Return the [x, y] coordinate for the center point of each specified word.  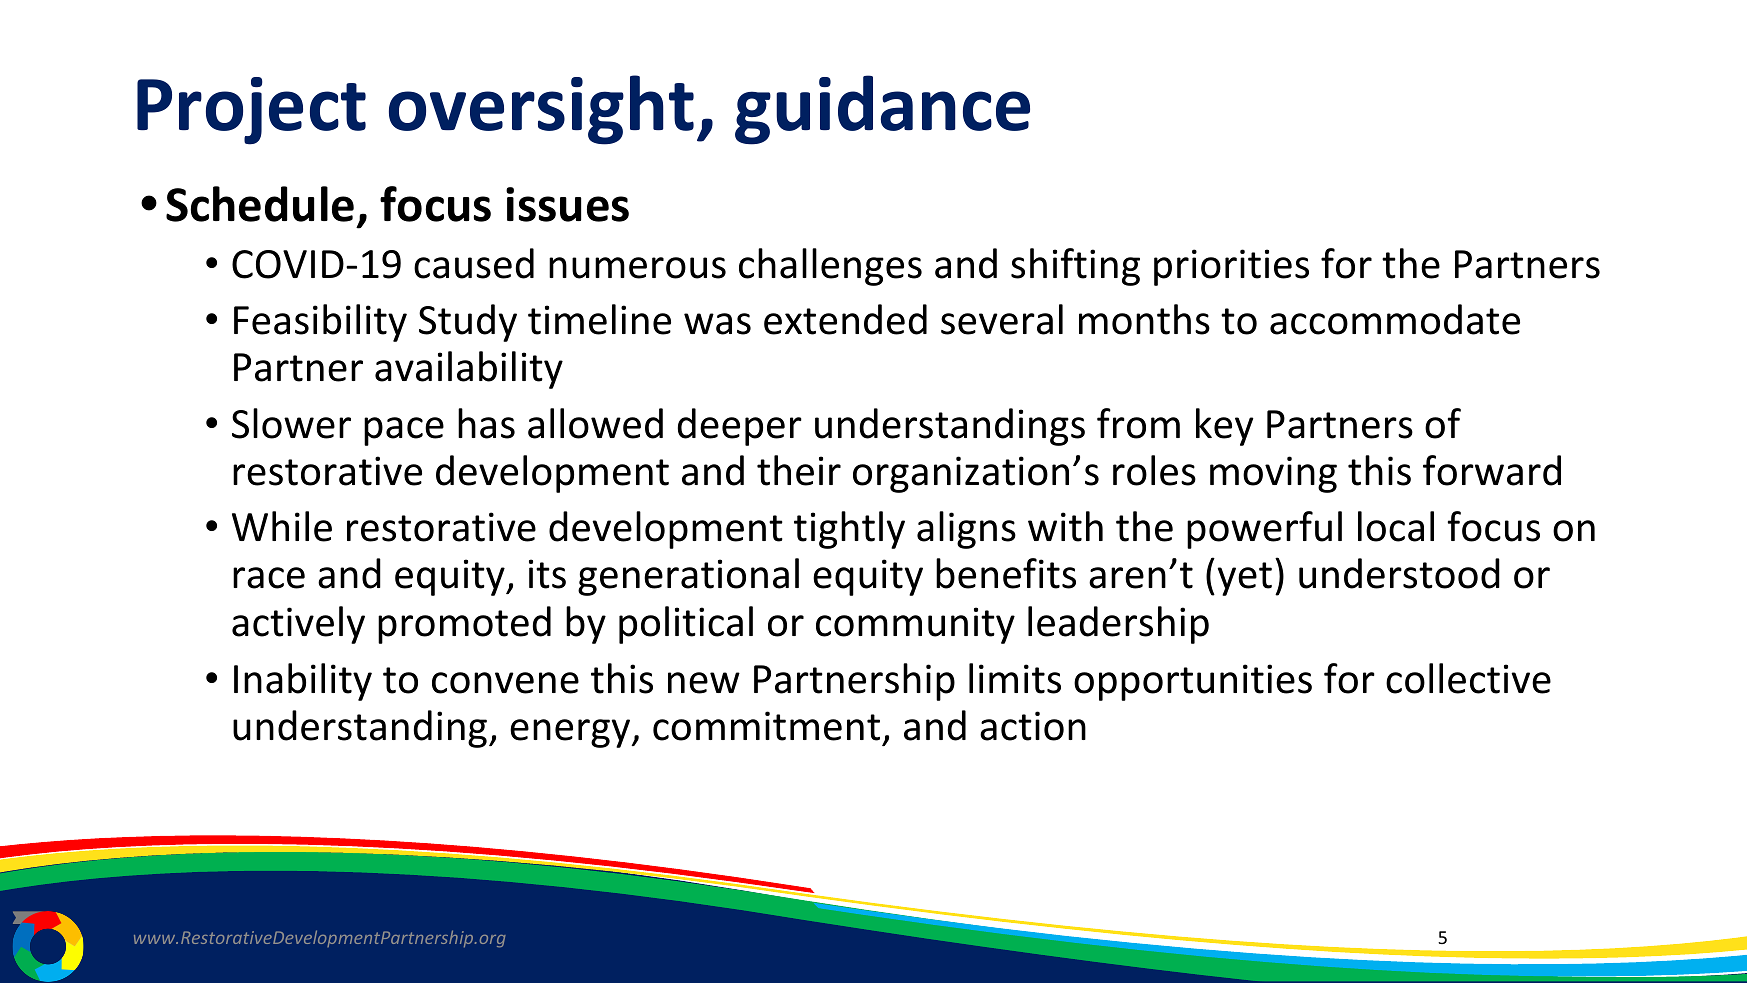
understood [1399, 573]
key [1225, 427]
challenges [830, 267]
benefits [1006, 573]
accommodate [1395, 319]
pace [404, 431]
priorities [1231, 267]
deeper [740, 427]
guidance [882, 110]
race [269, 578]
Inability [303, 682]
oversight [541, 110]
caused [474, 263]
